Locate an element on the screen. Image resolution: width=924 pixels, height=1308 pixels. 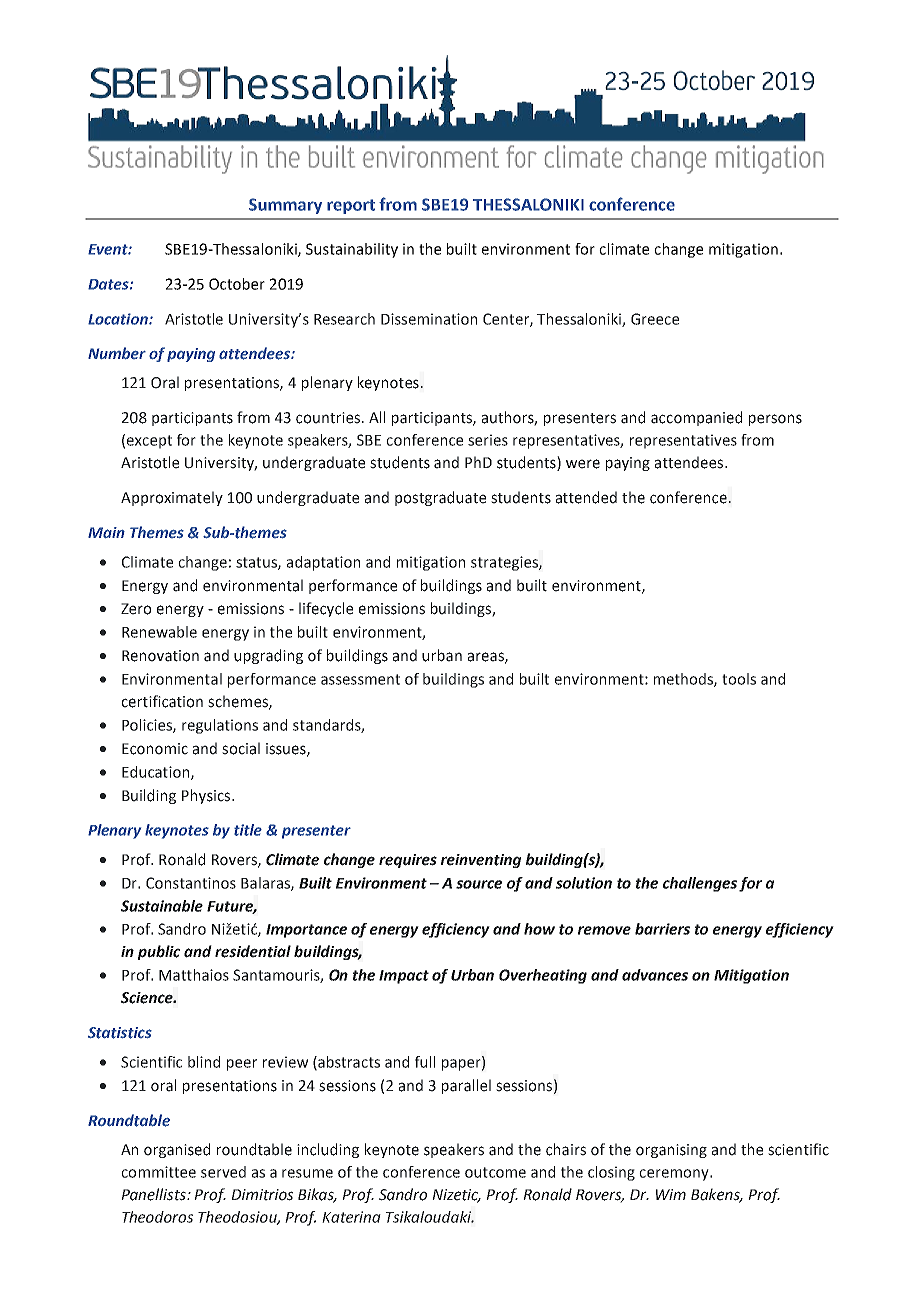
assessment is located at coordinates (360, 679).
